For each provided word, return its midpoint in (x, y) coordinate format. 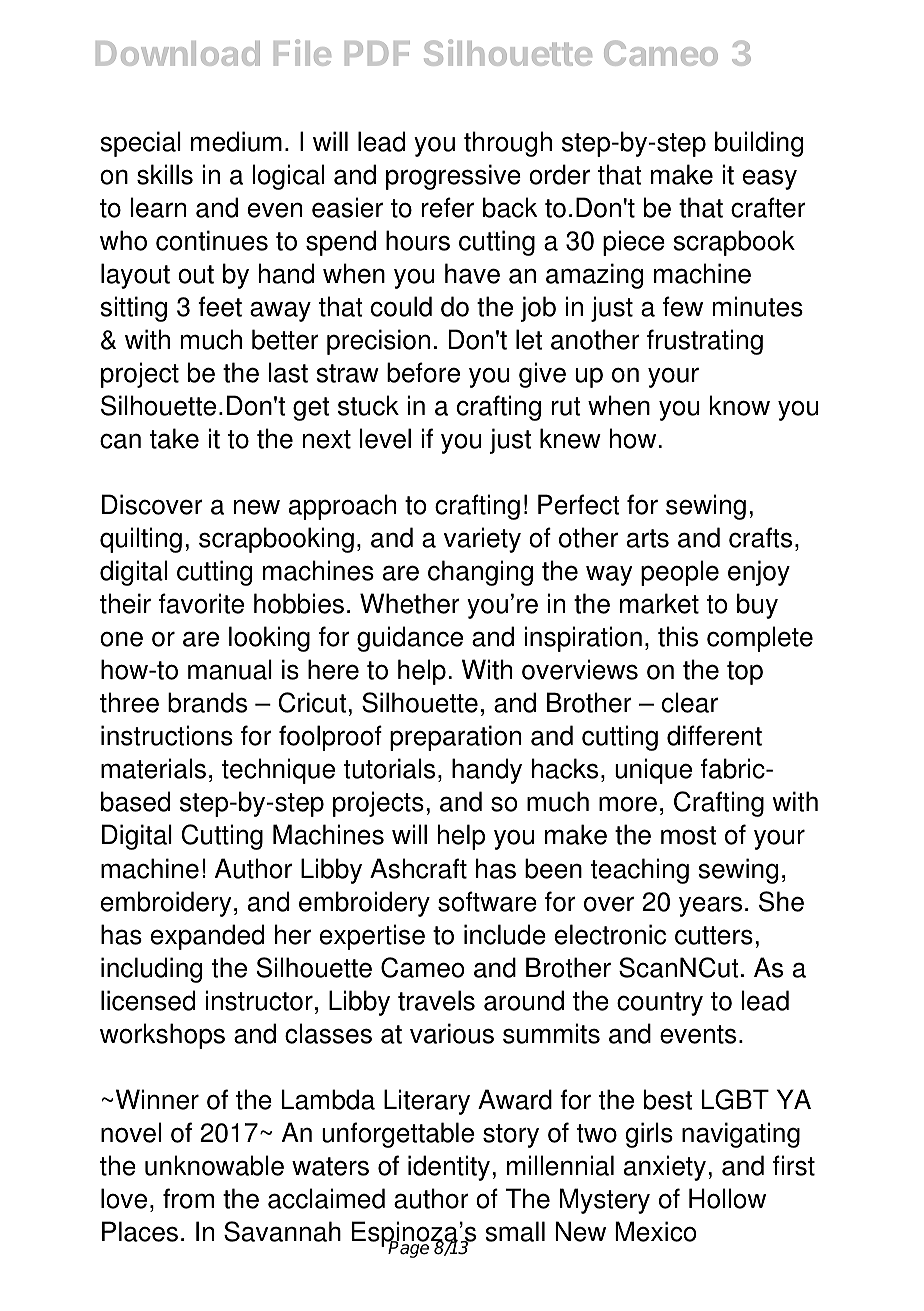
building (759, 144)
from (188, 1198)
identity (450, 1168)
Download (178, 53)
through (508, 144)
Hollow (727, 1198)
